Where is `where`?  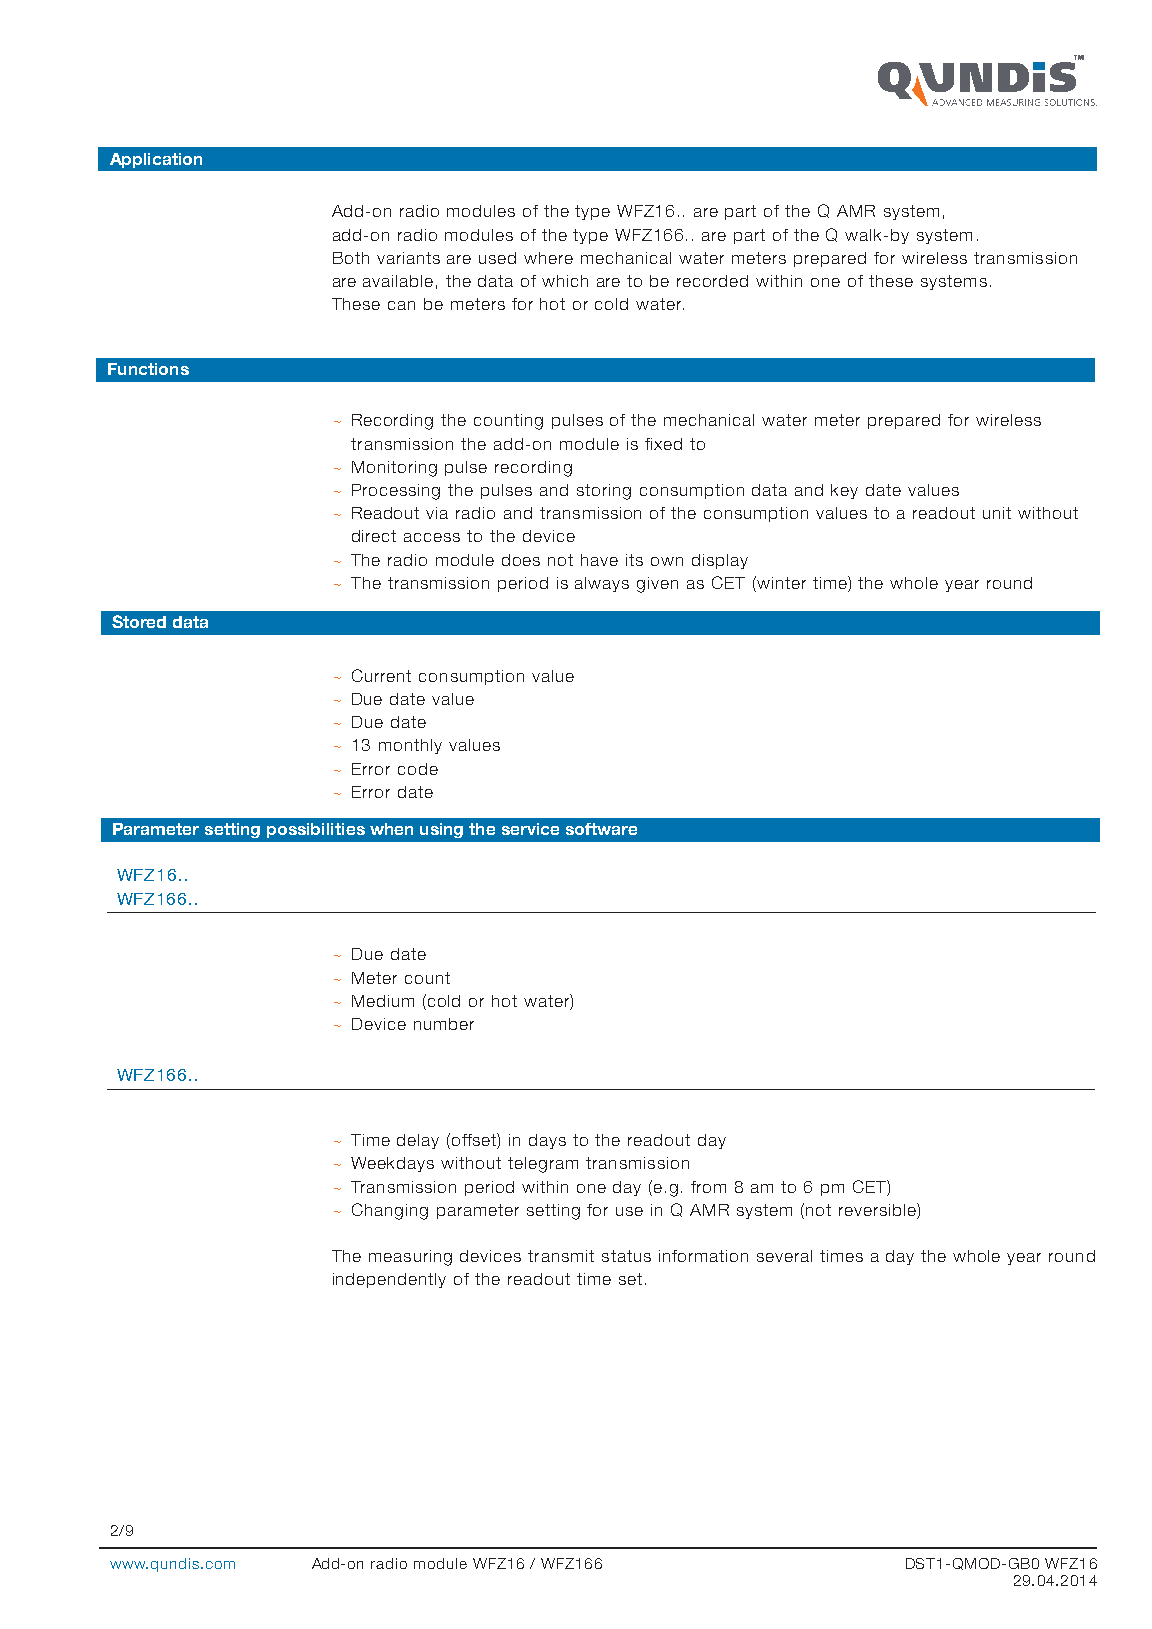
where is located at coordinates (548, 258).
